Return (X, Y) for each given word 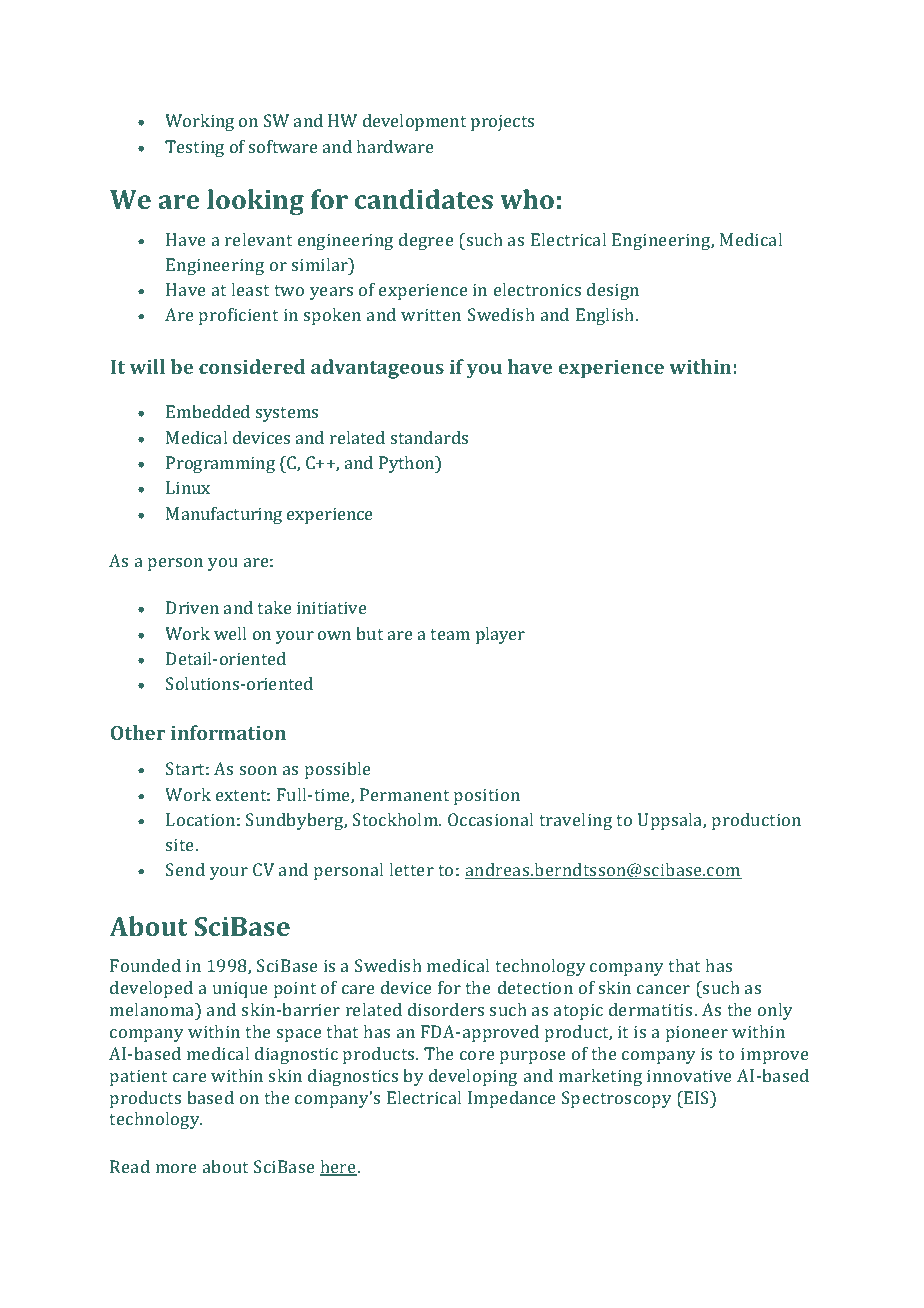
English (606, 316)
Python (408, 464)
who (527, 199)
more (176, 1168)
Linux (188, 487)
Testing (194, 148)
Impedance (512, 1099)
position (487, 796)
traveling (575, 821)
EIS (696, 1097)
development (414, 122)
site (181, 844)
